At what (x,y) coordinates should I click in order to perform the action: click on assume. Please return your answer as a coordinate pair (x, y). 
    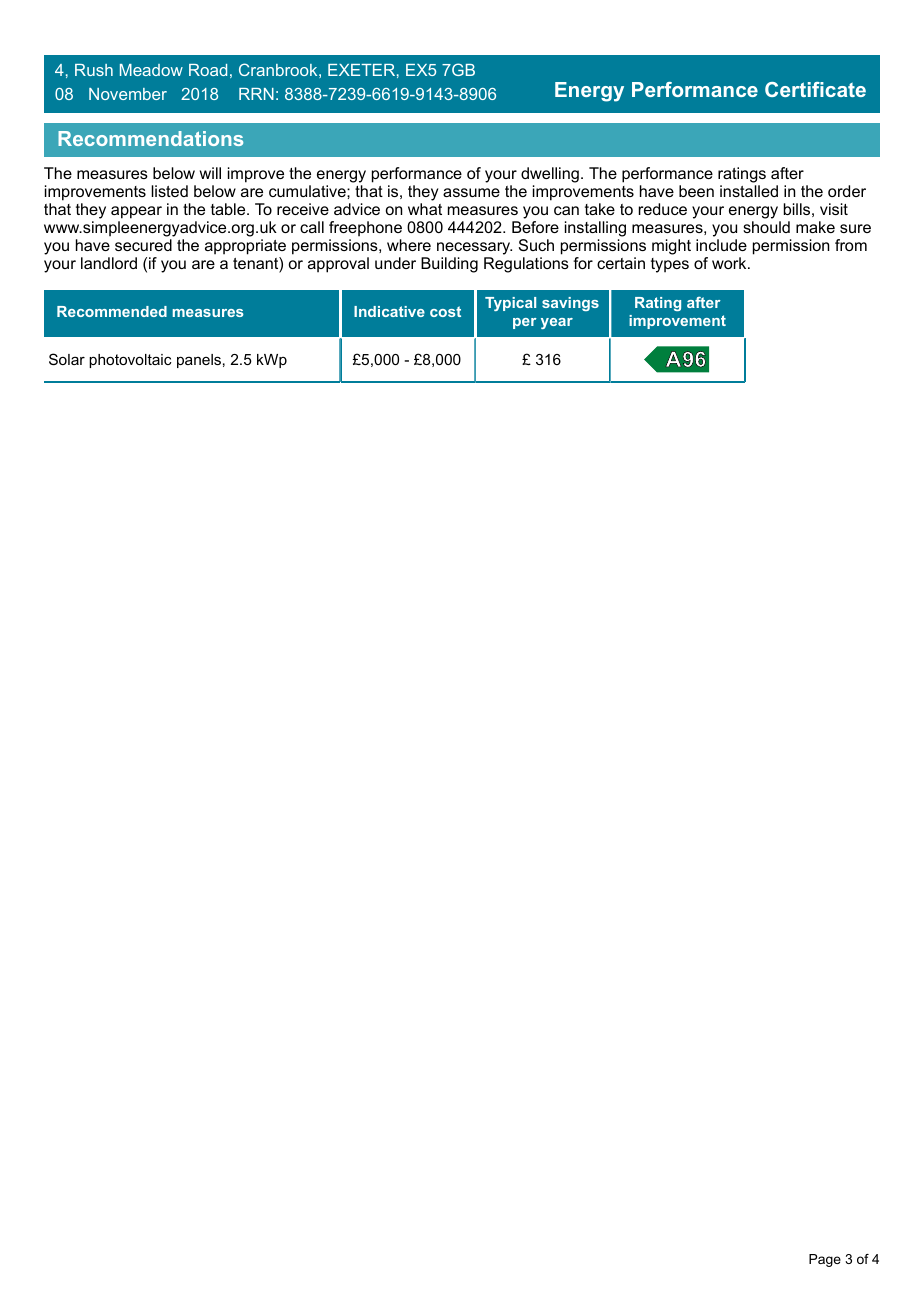
    Looking at the image, I should click on (471, 192).
